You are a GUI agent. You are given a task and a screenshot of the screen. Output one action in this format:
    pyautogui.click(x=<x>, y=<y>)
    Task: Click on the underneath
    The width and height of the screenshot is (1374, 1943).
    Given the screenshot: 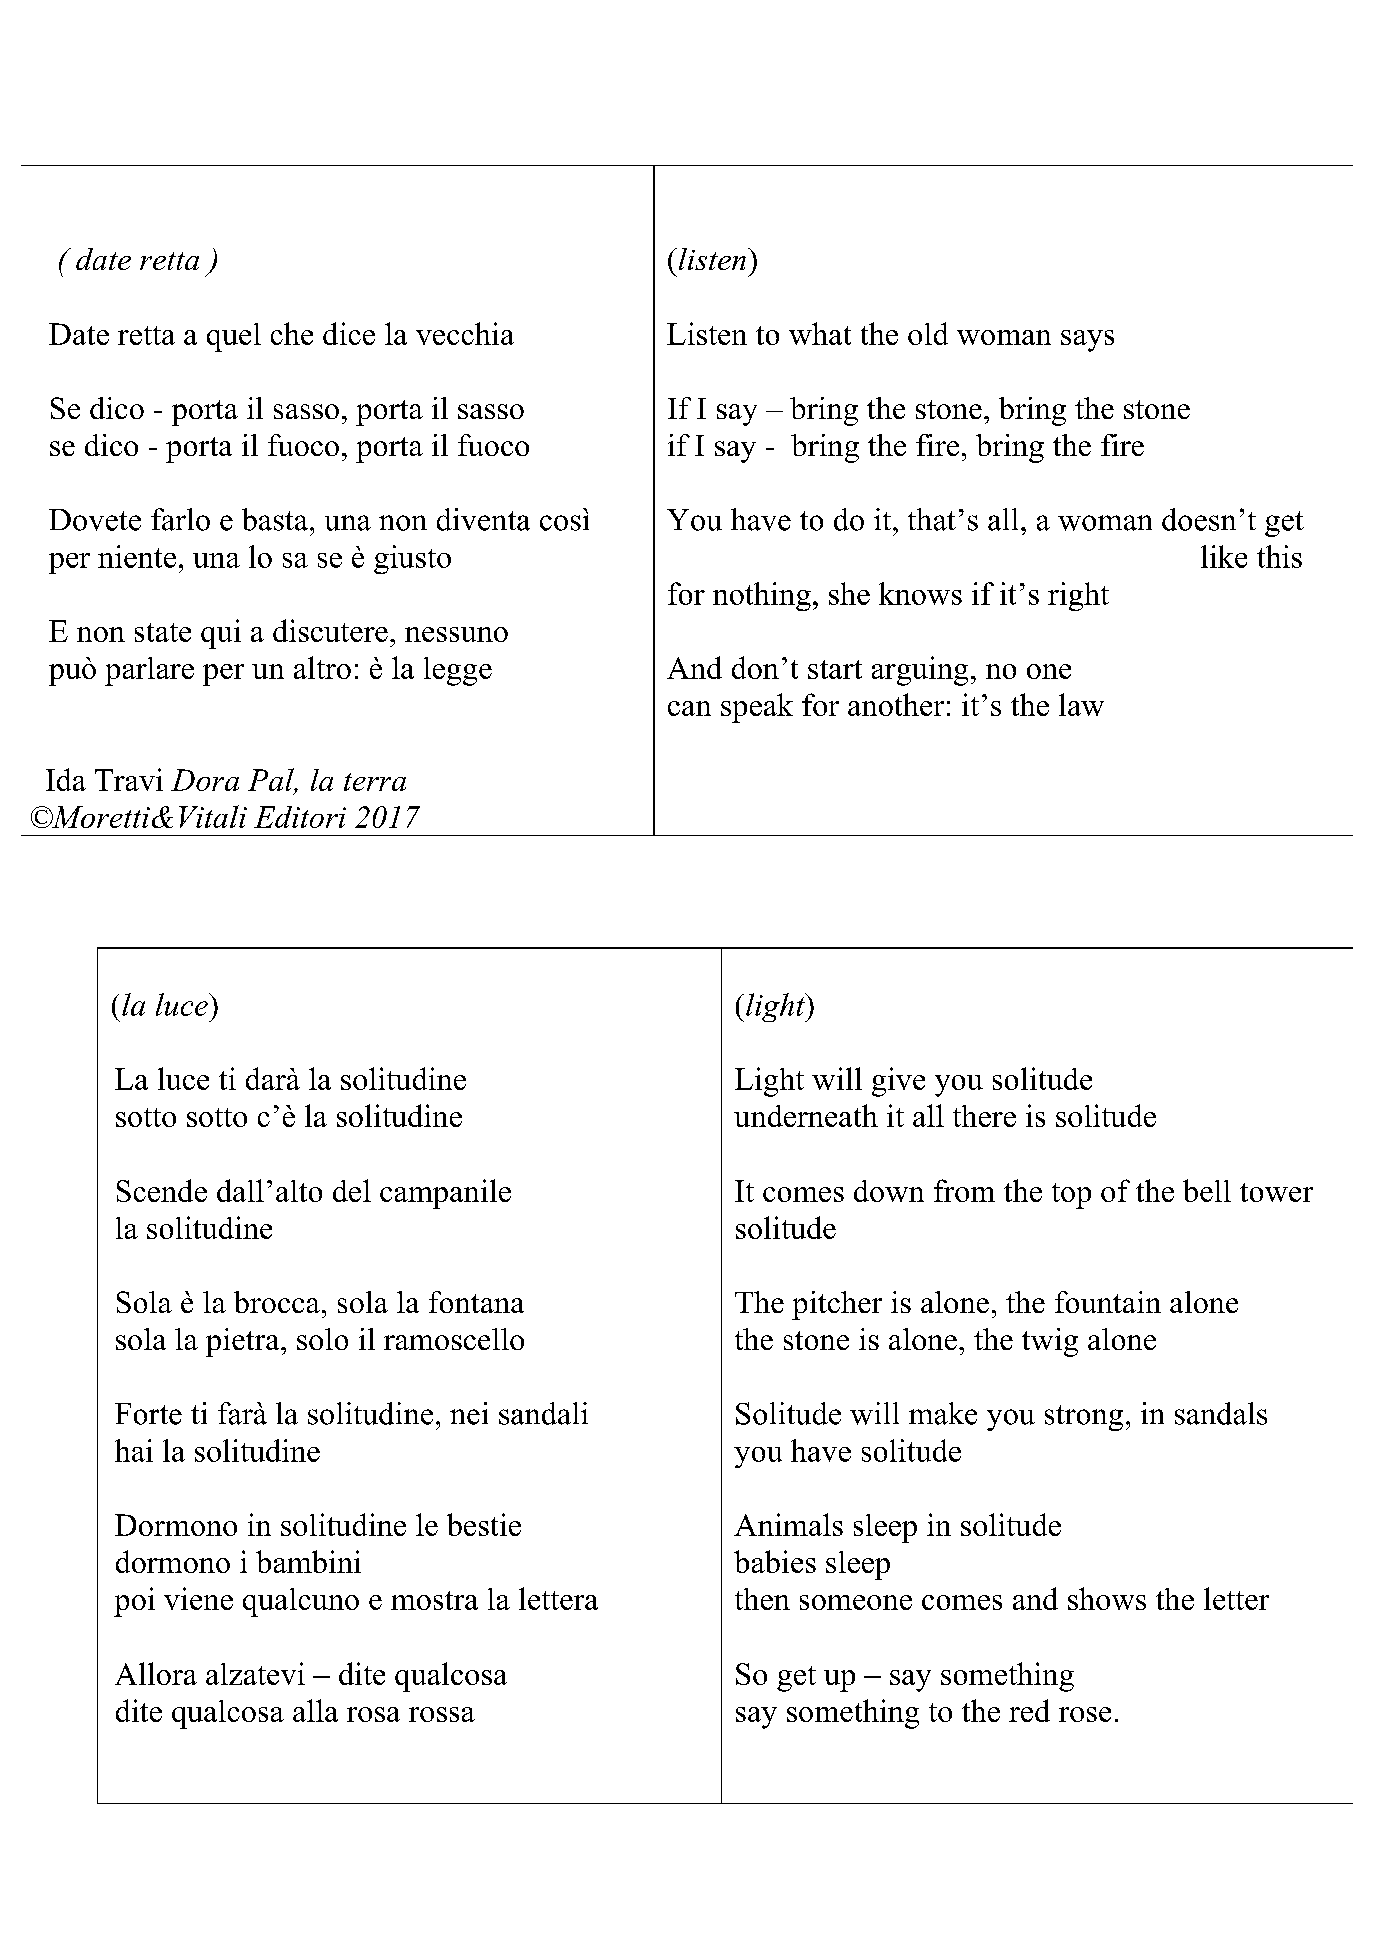 What is the action you would take?
    pyautogui.click(x=806, y=1115)
